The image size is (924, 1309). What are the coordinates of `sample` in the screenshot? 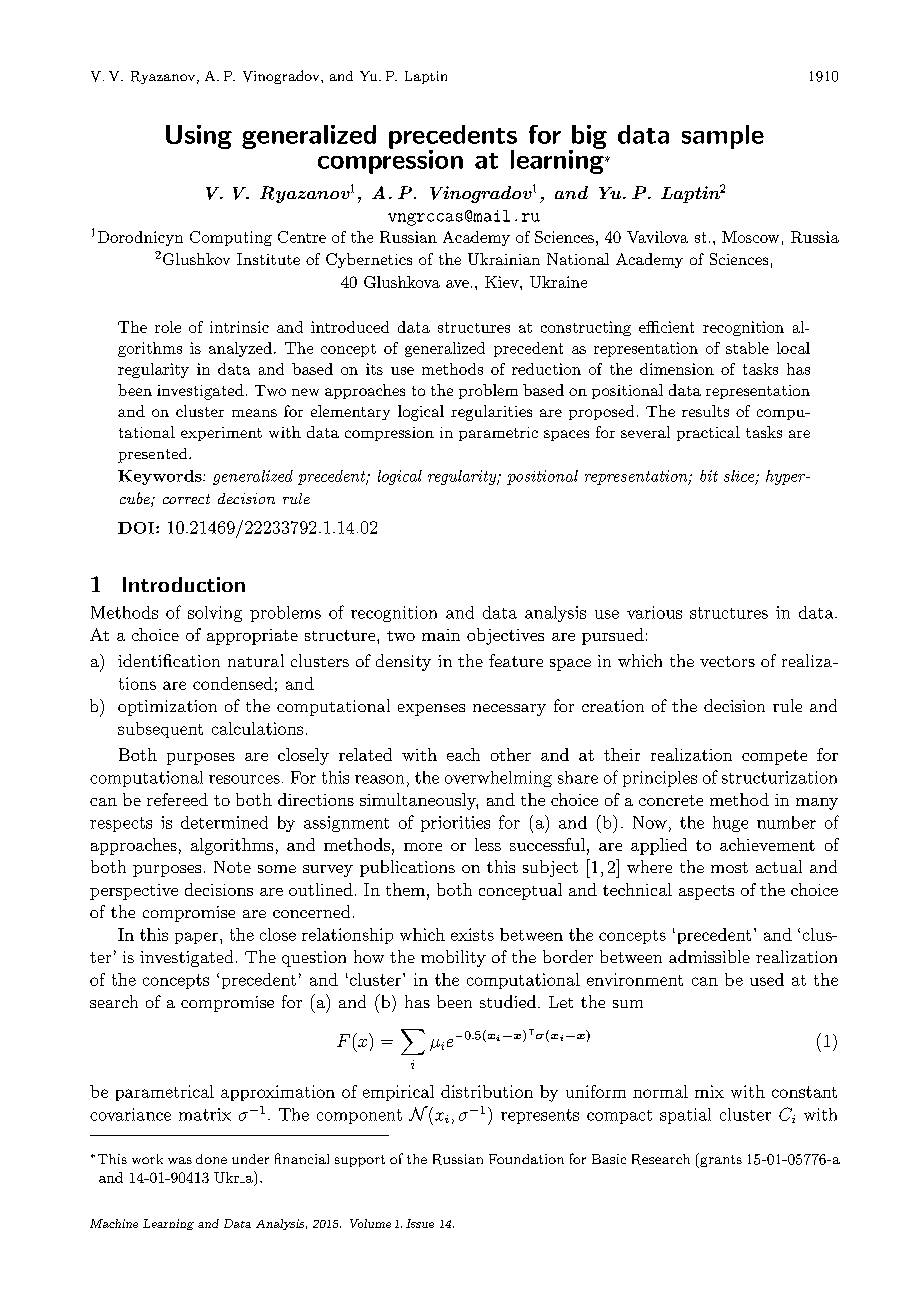 It's located at (723, 137).
